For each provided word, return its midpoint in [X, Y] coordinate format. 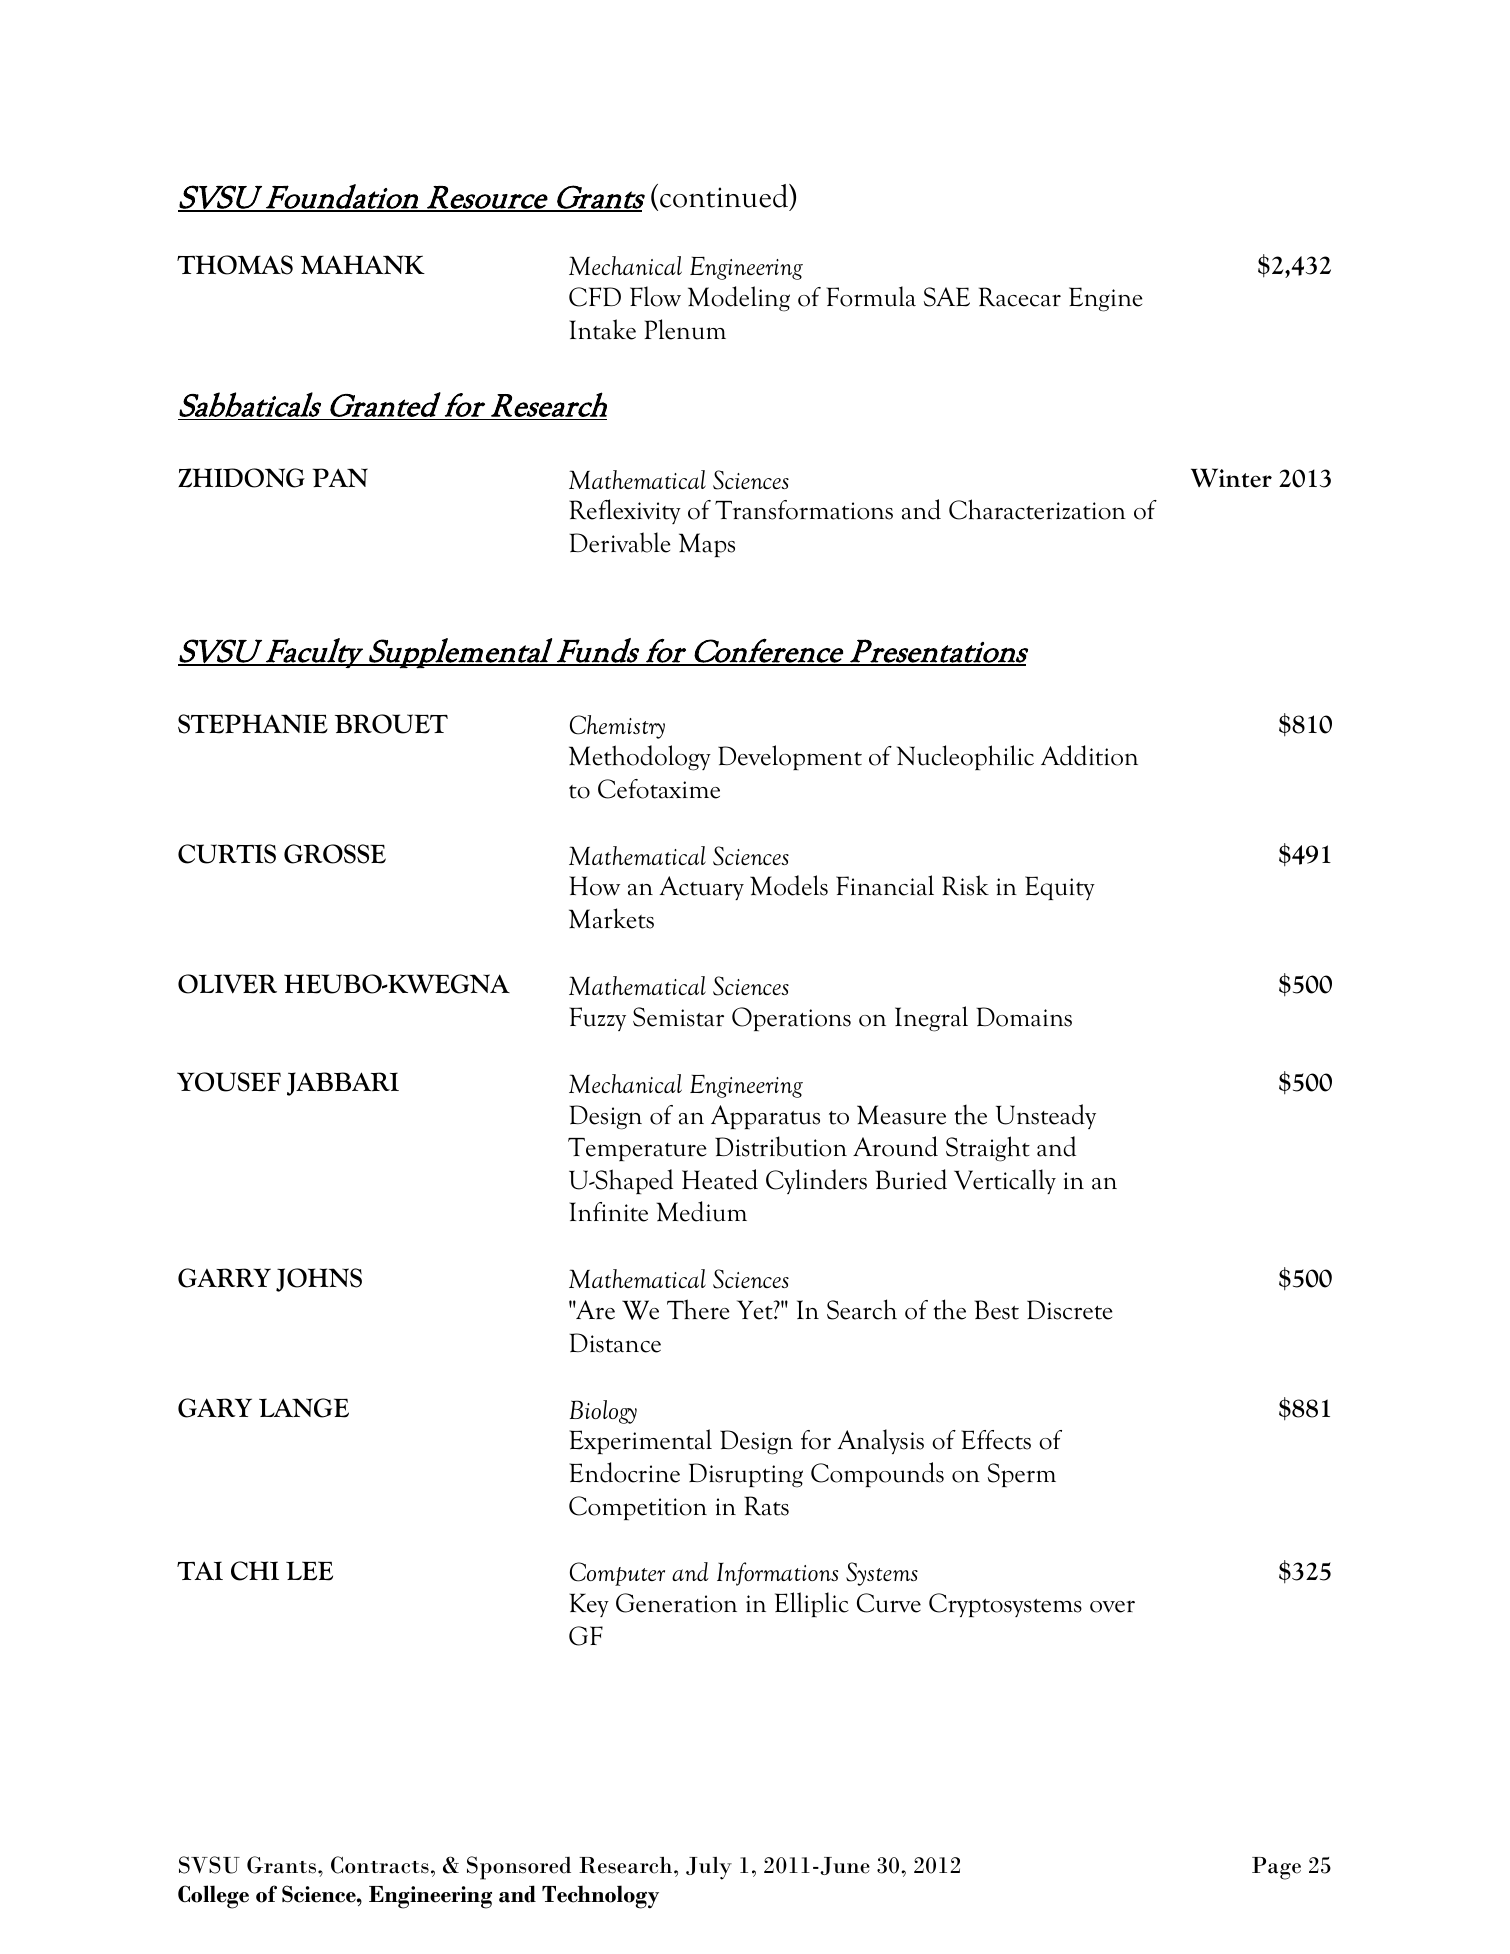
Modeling [739, 299]
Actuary [701, 888]
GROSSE [335, 854]
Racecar [1020, 297]
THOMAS [235, 265]
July [709, 1868]
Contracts [380, 1865]
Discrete [1070, 1310]
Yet [756, 1310]
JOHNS [319, 1280]
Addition [1089, 755]
